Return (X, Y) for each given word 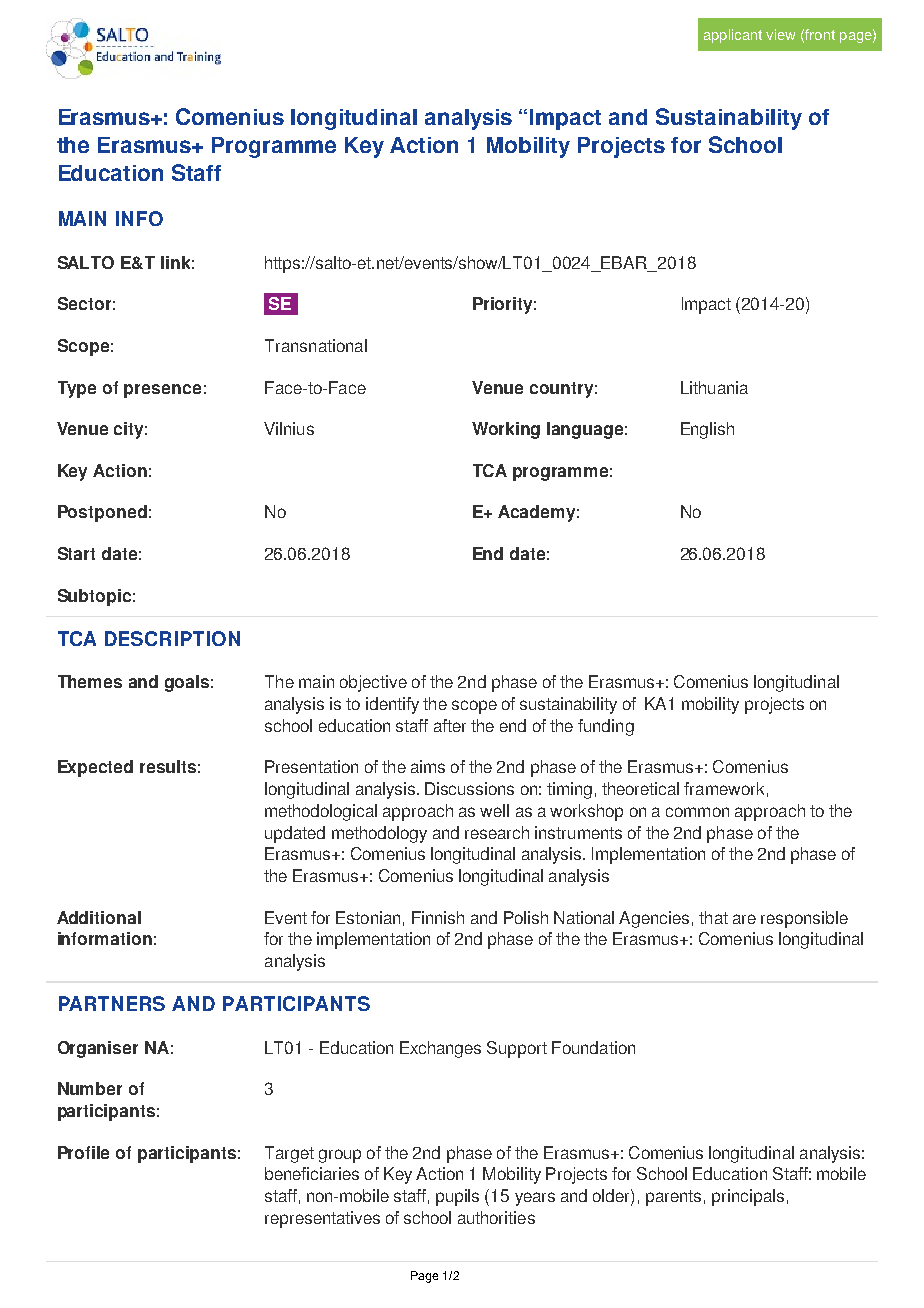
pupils (457, 1197)
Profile (83, 1152)
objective (373, 683)
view (780, 34)
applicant (733, 36)
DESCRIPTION (172, 638)
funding (606, 727)
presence (162, 391)
